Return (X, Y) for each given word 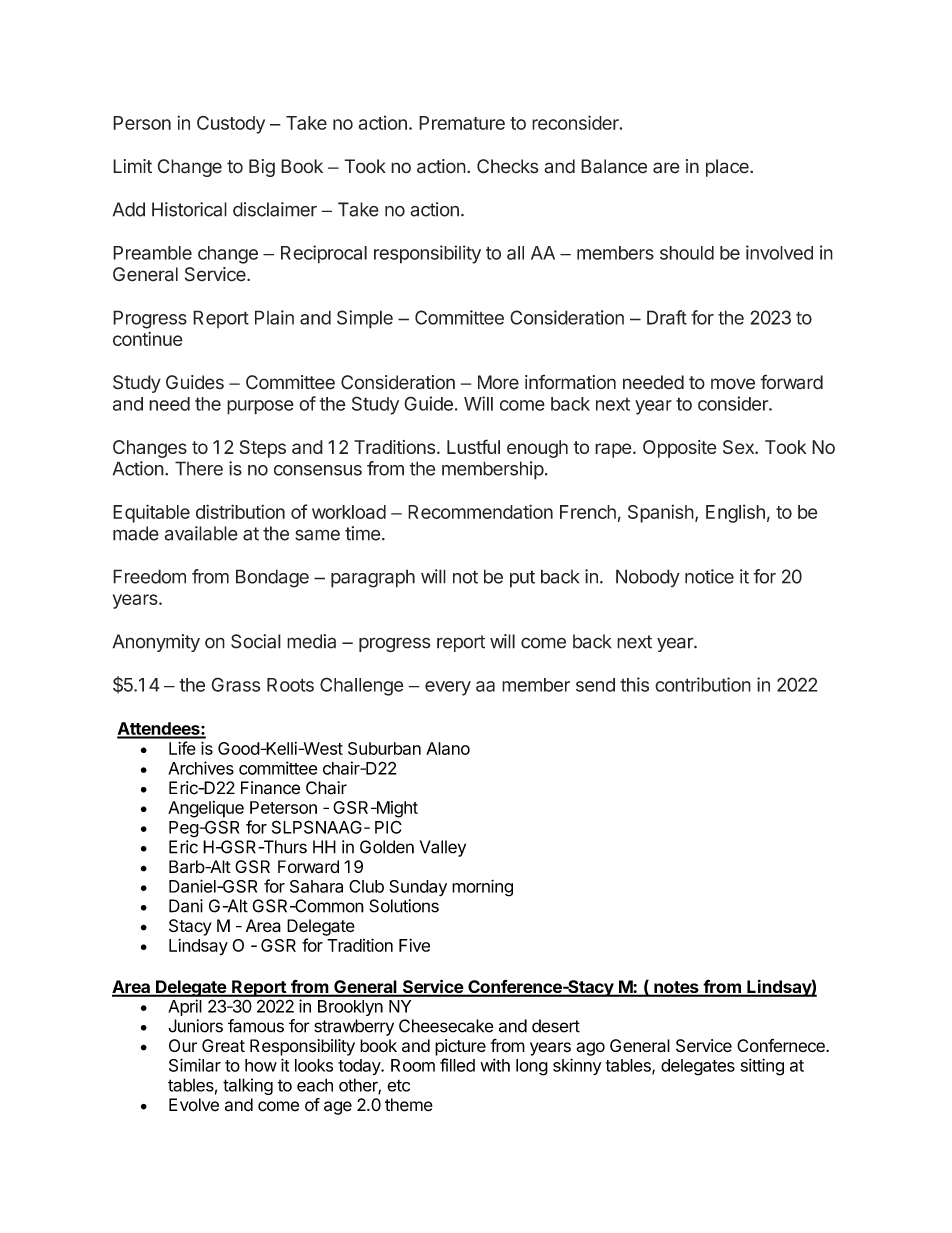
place (728, 168)
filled (457, 1065)
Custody (231, 125)
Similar (195, 1065)
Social (256, 641)
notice (709, 576)
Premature (462, 123)
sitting (762, 1067)
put (522, 579)
